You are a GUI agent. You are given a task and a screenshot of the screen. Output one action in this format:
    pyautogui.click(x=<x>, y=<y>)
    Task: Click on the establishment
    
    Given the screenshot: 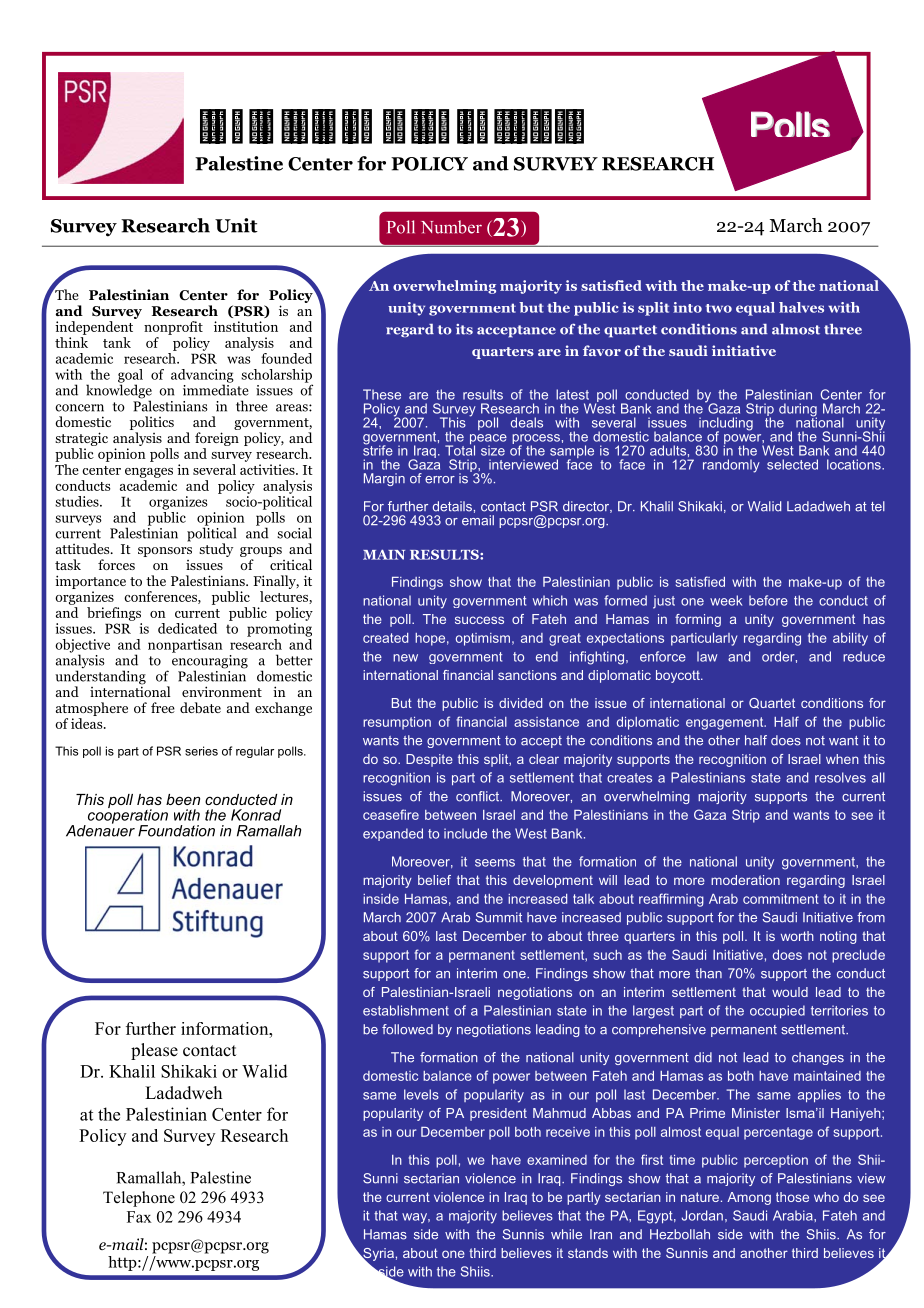 What is the action you would take?
    pyautogui.click(x=406, y=1010)
